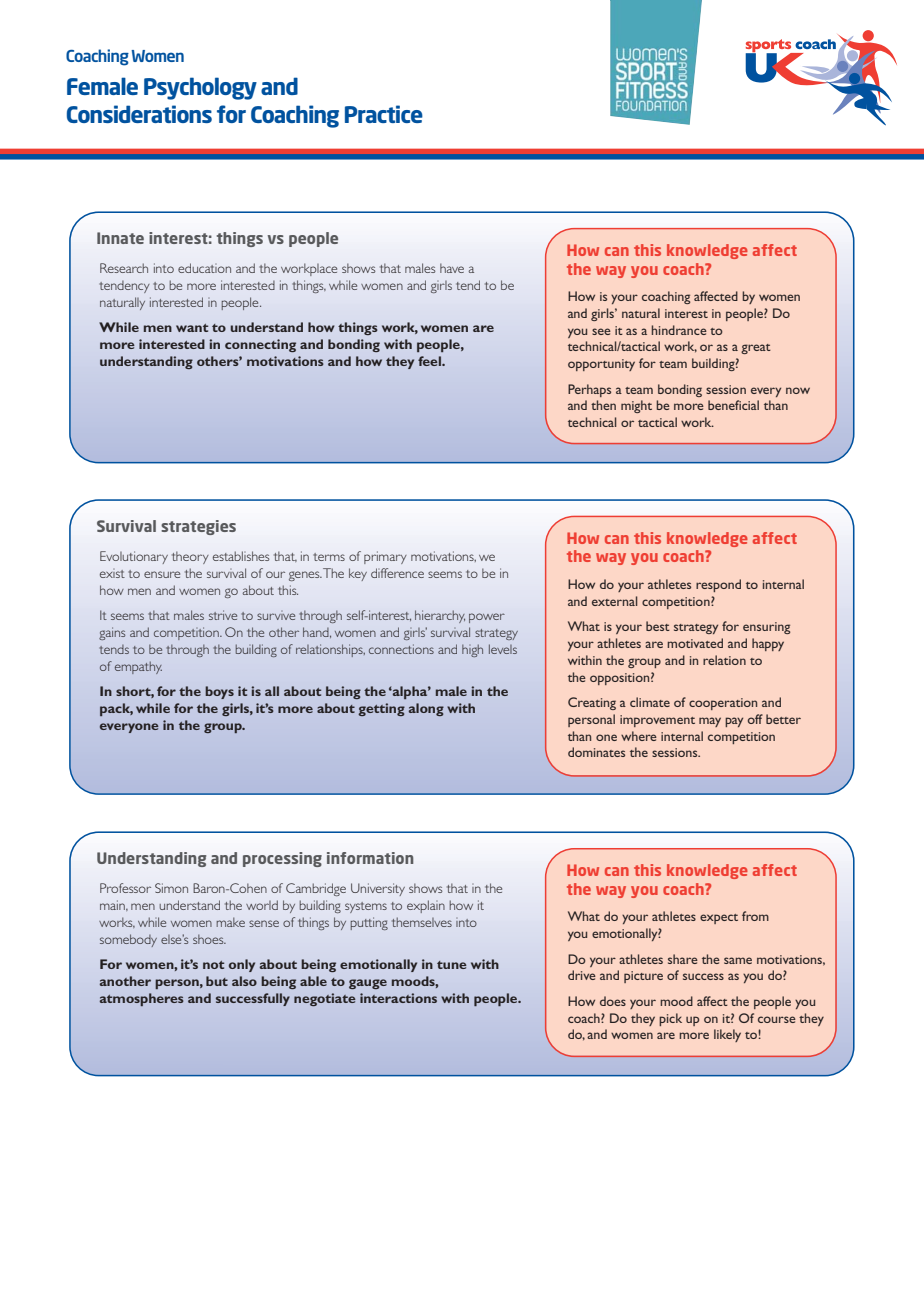 The width and height of the document is (924, 1308). I want to click on difference, so click(397, 573).
